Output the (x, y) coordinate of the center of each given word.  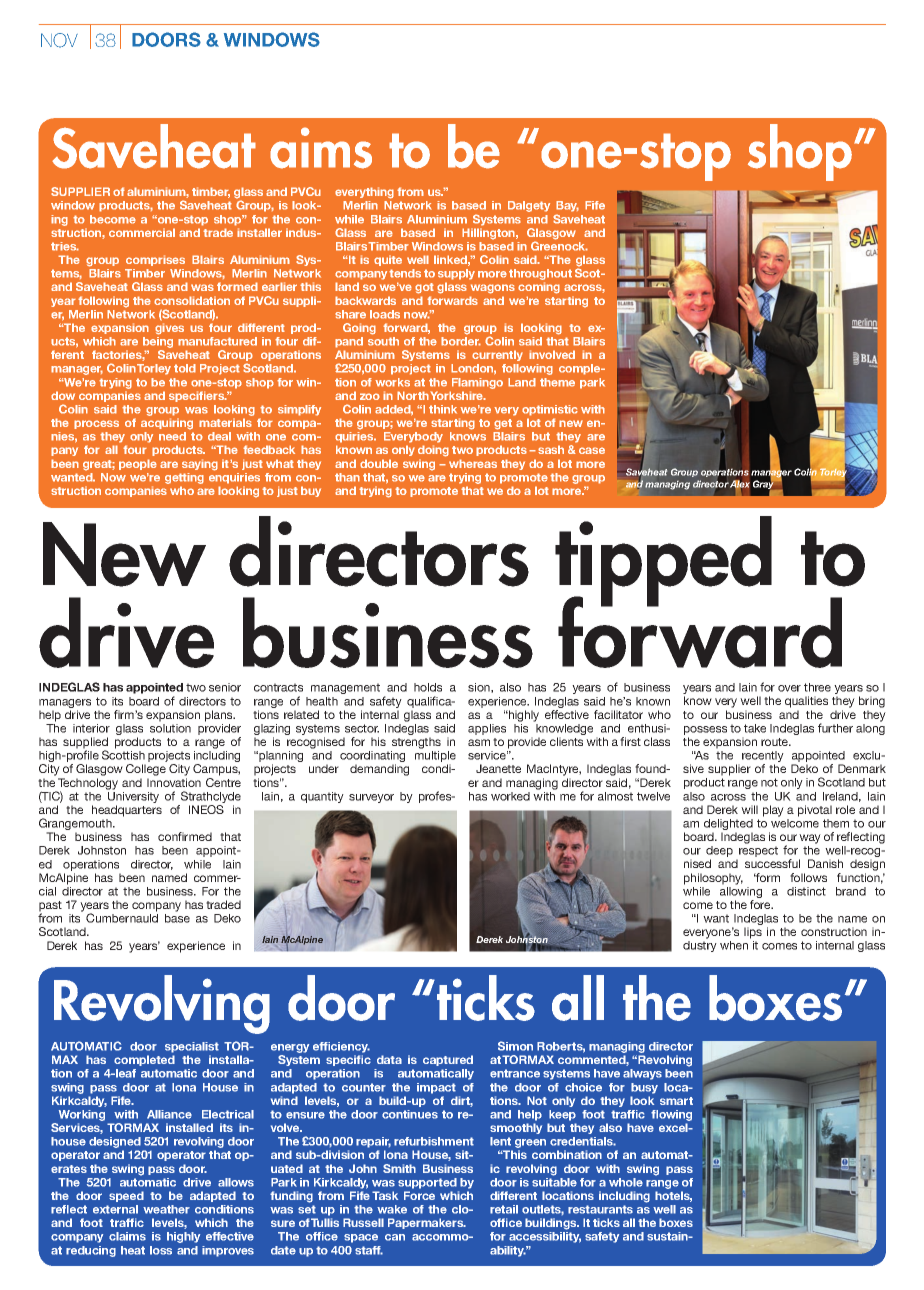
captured (448, 1060)
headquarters (127, 811)
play (773, 811)
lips (753, 933)
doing (433, 451)
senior (225, 687)
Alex (740, 485)
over (789, 688)
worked (510, 796)
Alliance (169, 1114)
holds (428, 687)
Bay (567, 208)
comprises (155, 260)
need (172, 436)
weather (166, 1209)
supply (456, 276)
